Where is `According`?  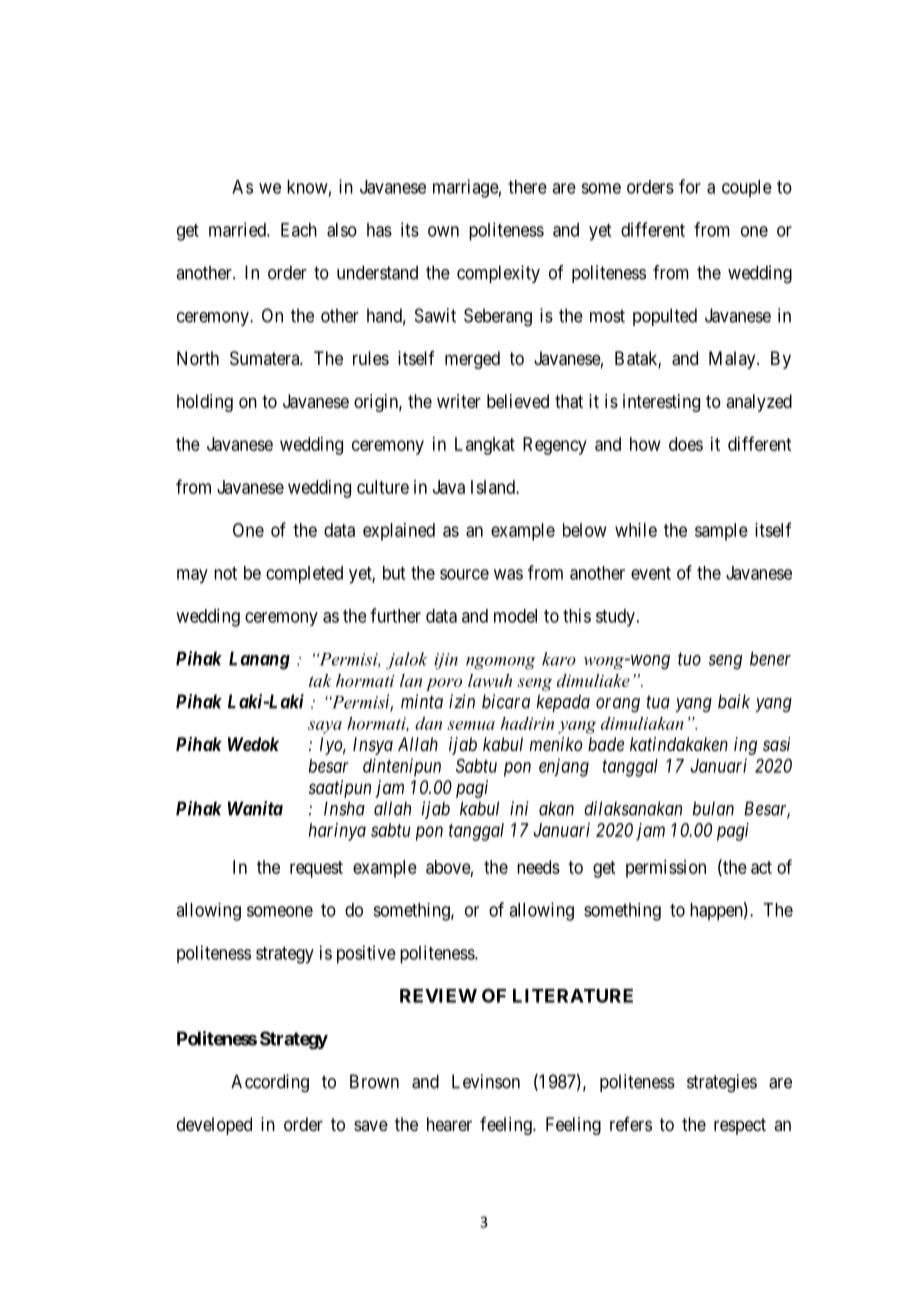 According is located at coordinates (270, 1083).
